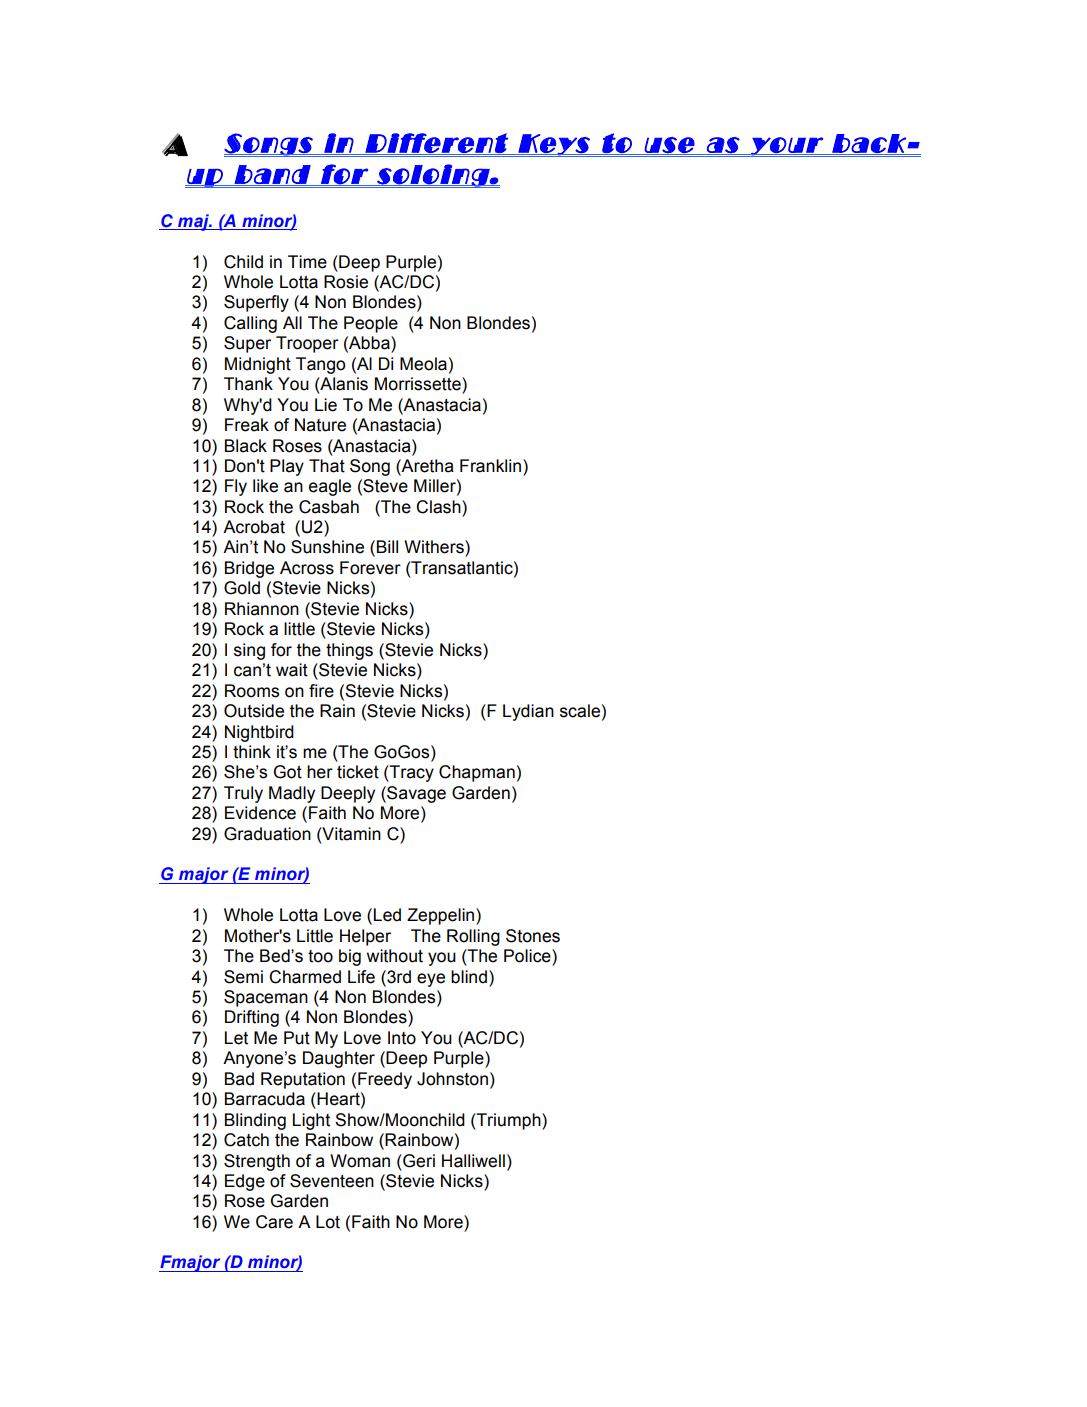 The width and height of the screenshot is (1087, 1407). What do you see at coordinates (528, 712) in the screenshot?
I see `Lydian` at bounding box center [528, 712].
